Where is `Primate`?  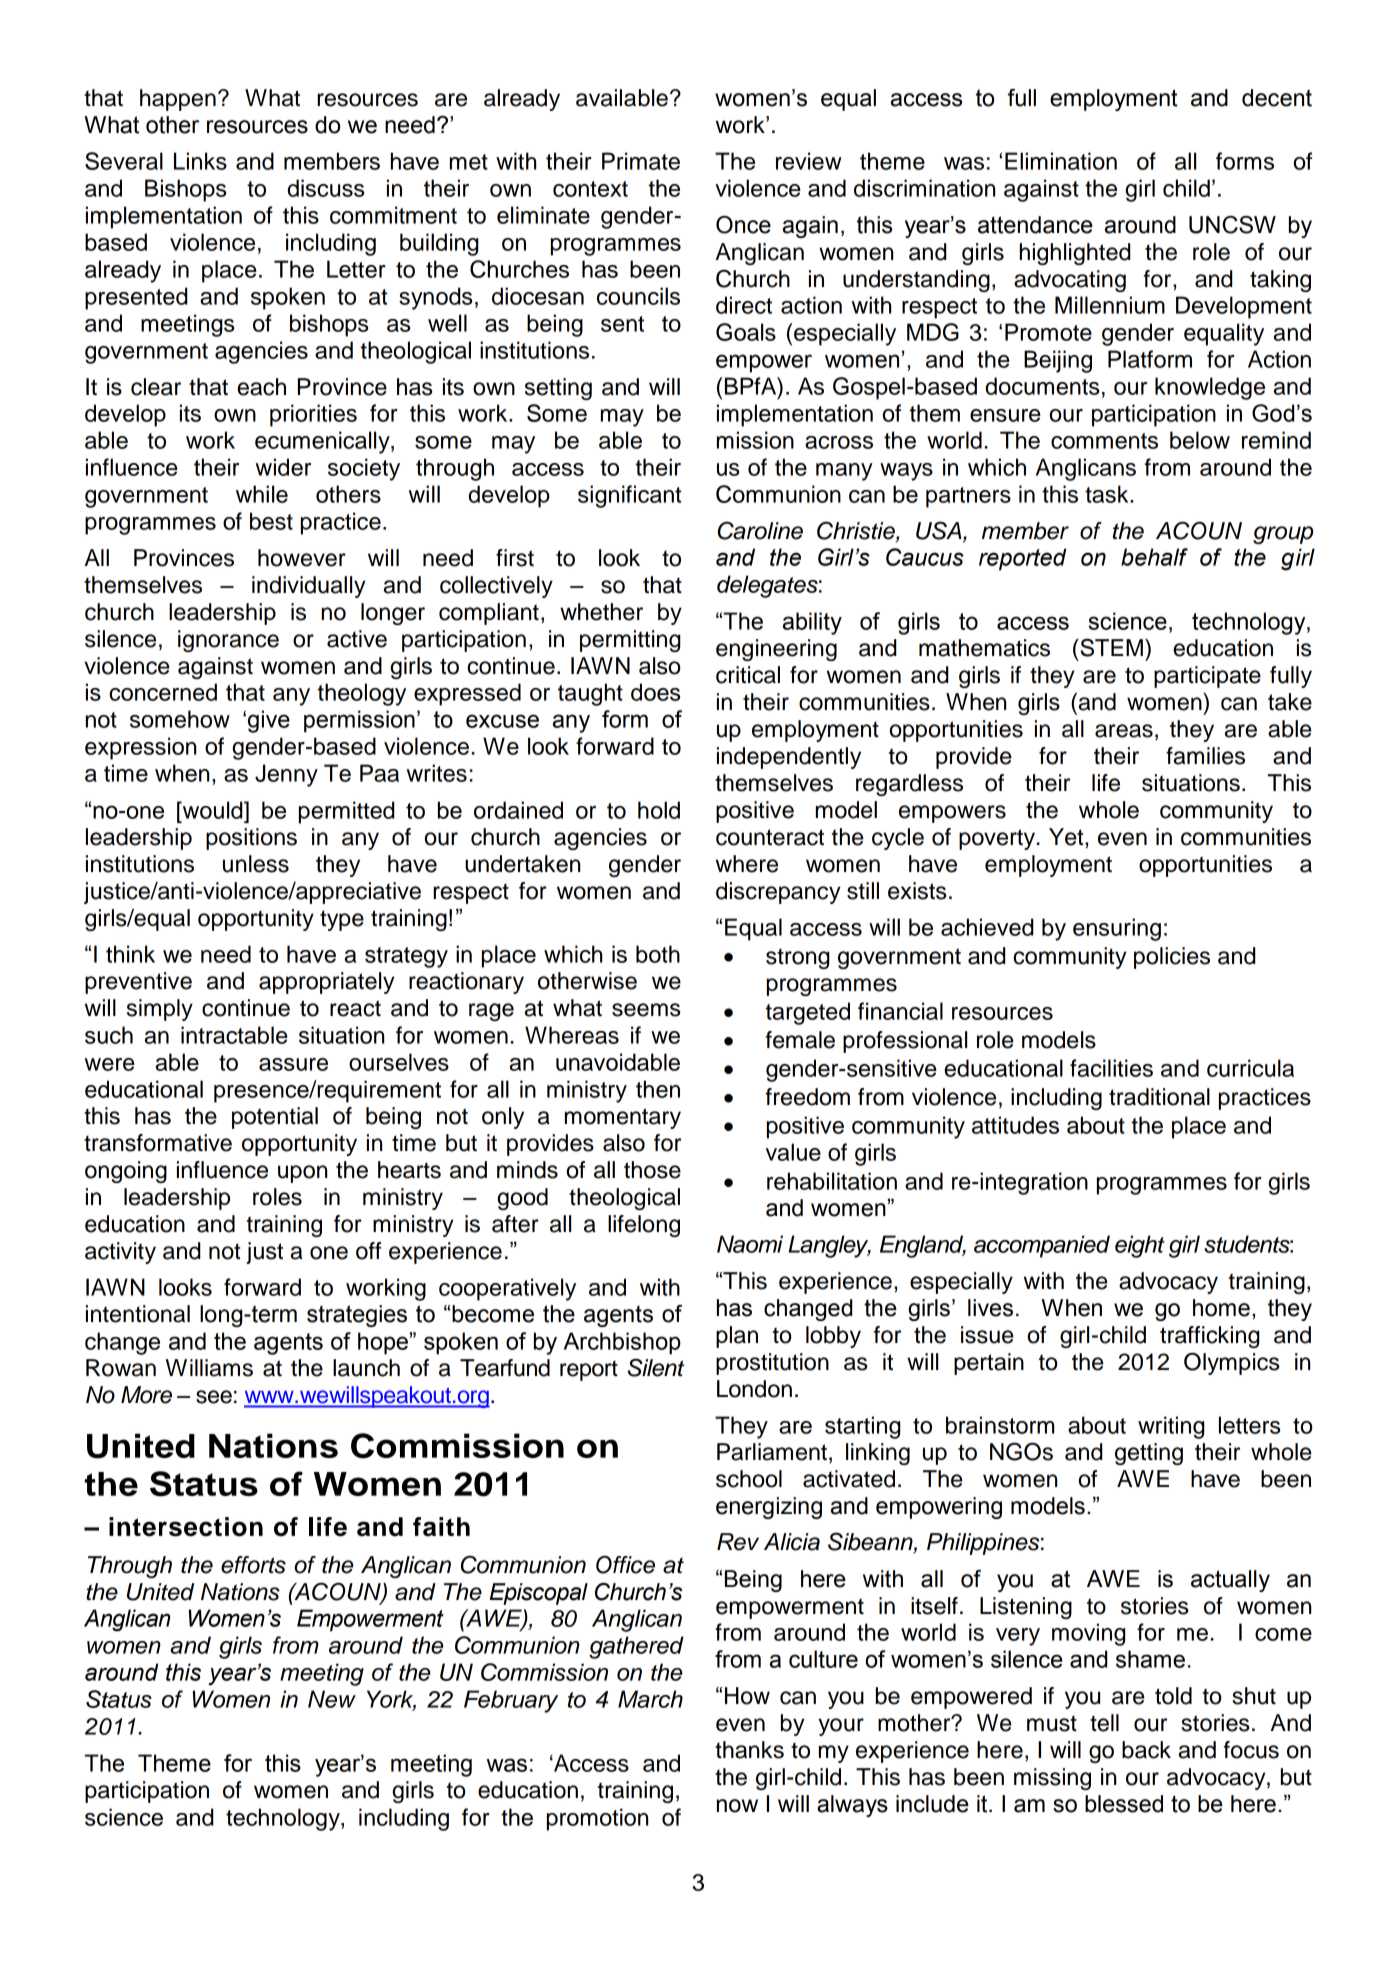 Primate is located at coordinates (641, 161).
